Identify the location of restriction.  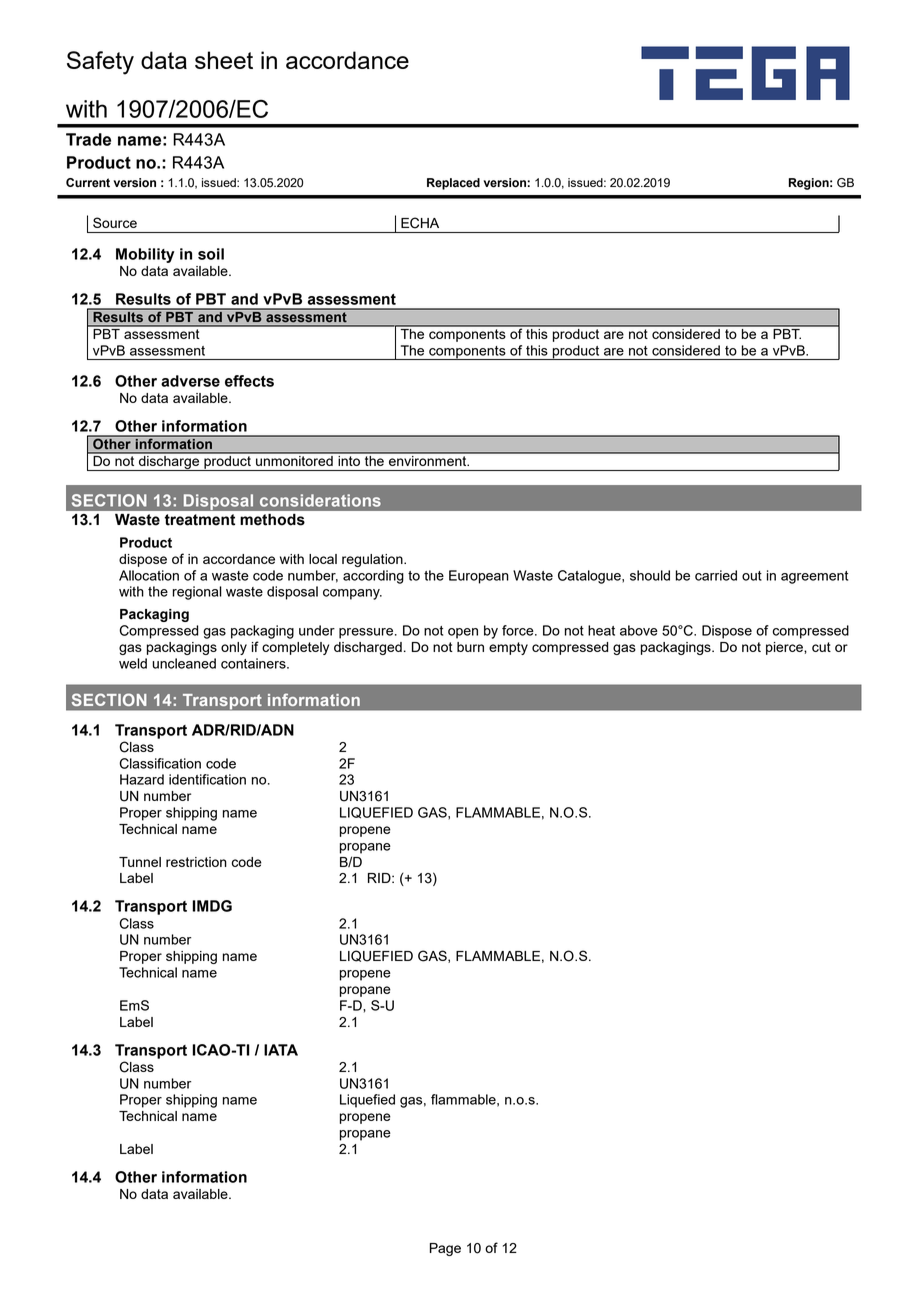
(196, 862).
